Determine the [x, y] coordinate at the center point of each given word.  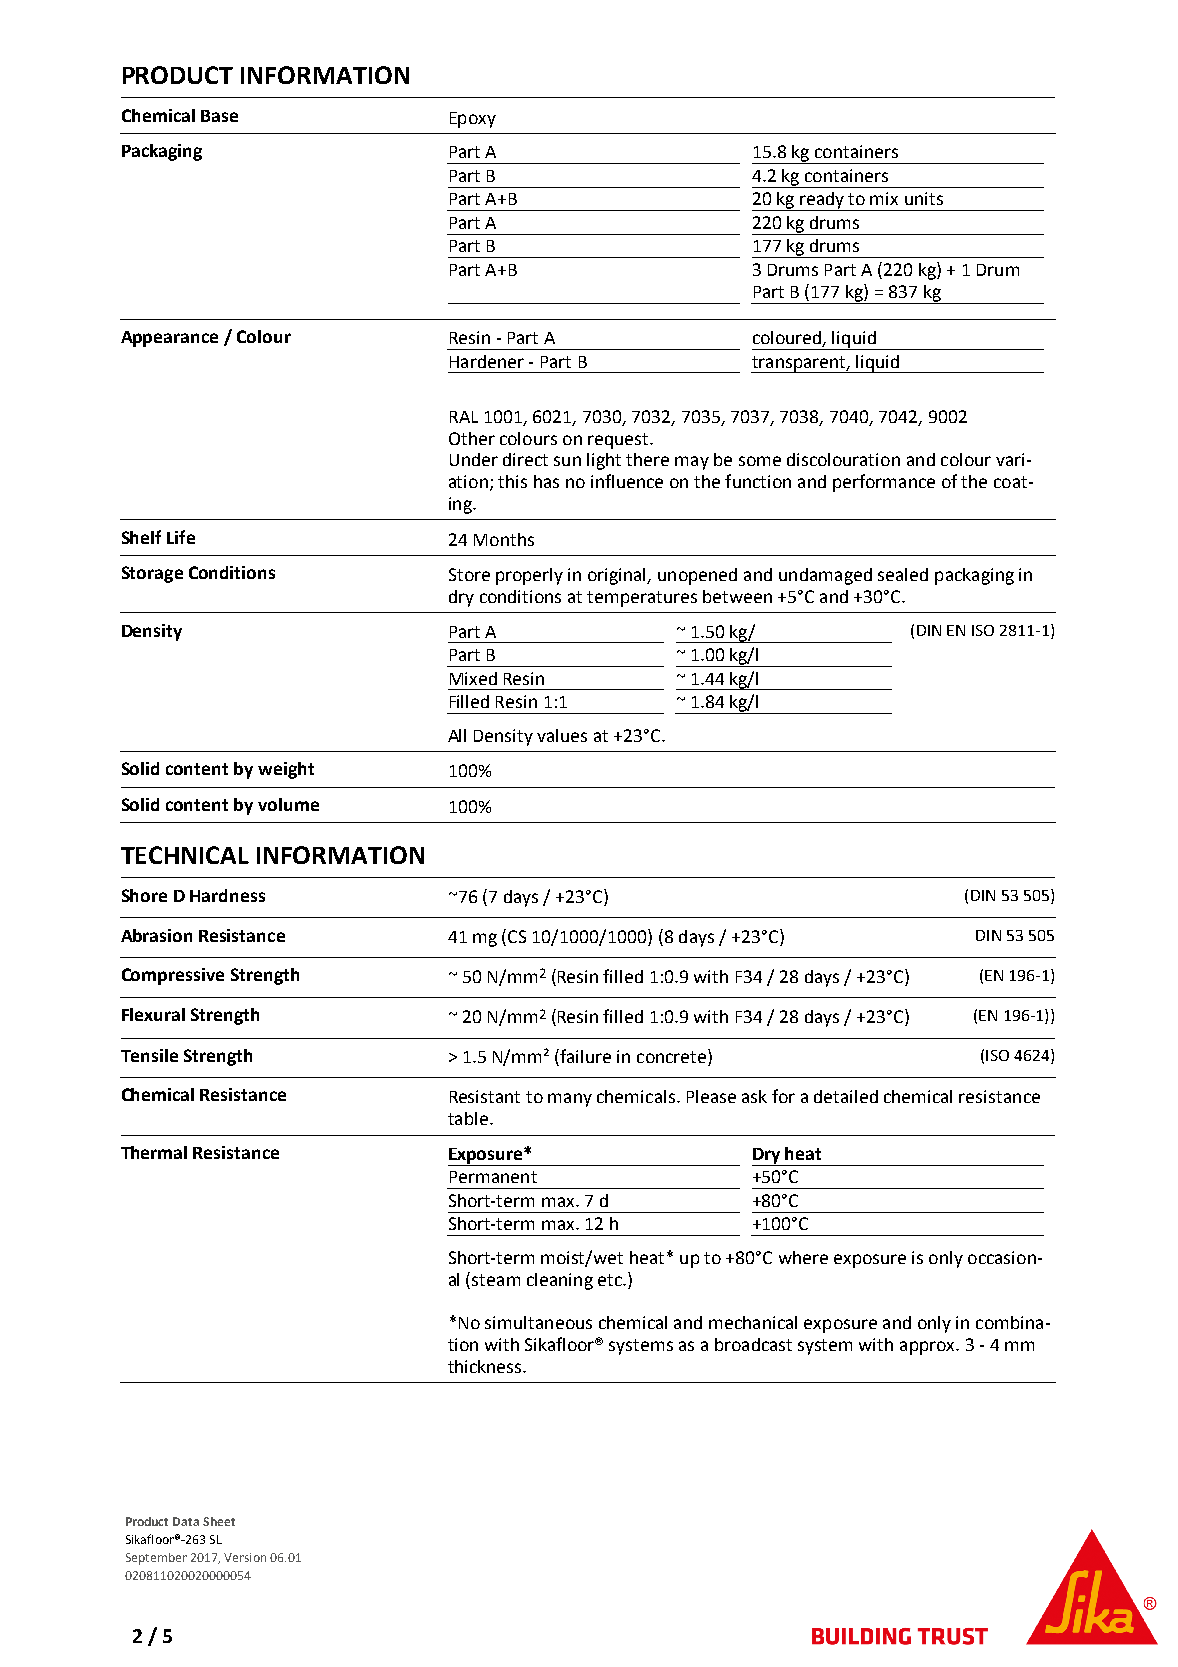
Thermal [154, 1152]
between [737, 596]
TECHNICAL [185, 855]
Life [181, 537]
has [546, 481]
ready [822, 201]
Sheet [219, 1521]
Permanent [493, 1177]
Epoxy [473, 120]
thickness [486, 1366]
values [562, 735]
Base [219, 116]
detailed [846, 1096]
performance [884, 483]
